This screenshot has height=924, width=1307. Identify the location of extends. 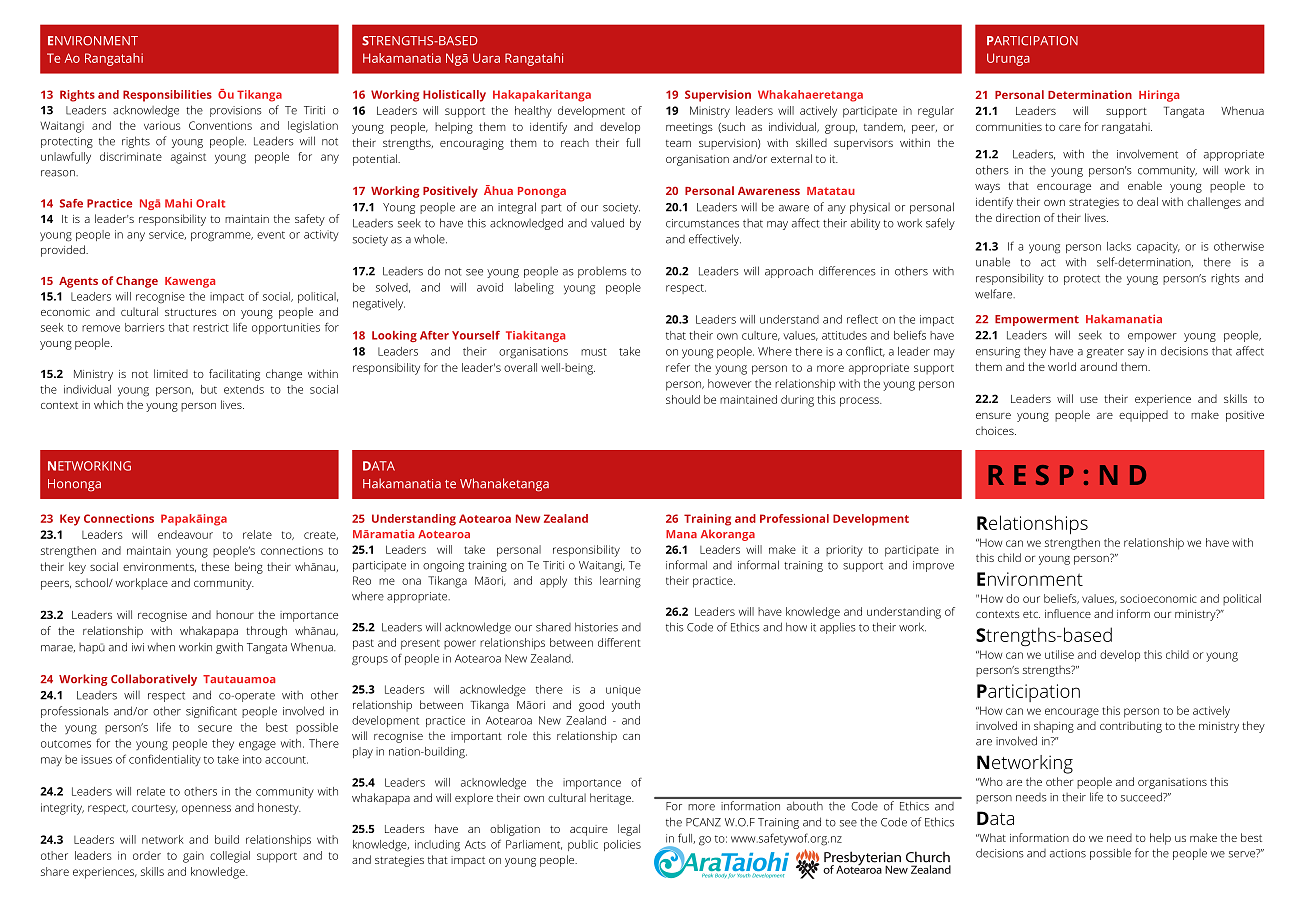
(244, 389).
